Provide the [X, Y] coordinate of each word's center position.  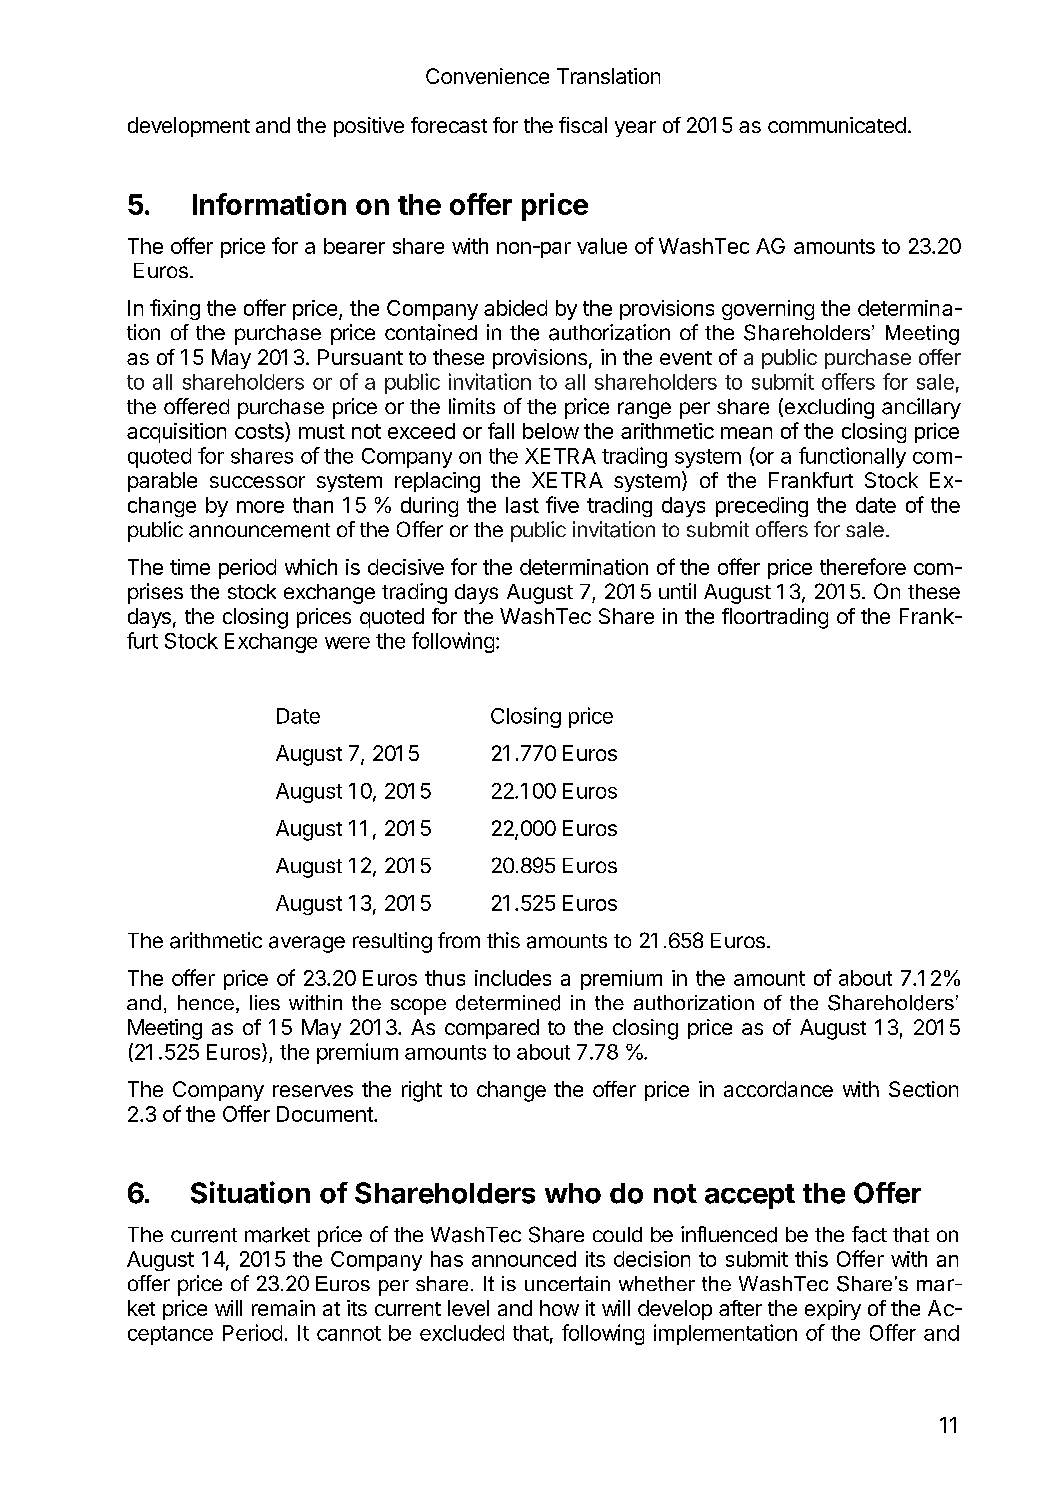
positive [369, 127]
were [347, 643]
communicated [837, 125]
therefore [863, 566]
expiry [833, 1310]
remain [283, 1308]
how [559, 1308]
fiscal [583, 125]
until [677, 591]
